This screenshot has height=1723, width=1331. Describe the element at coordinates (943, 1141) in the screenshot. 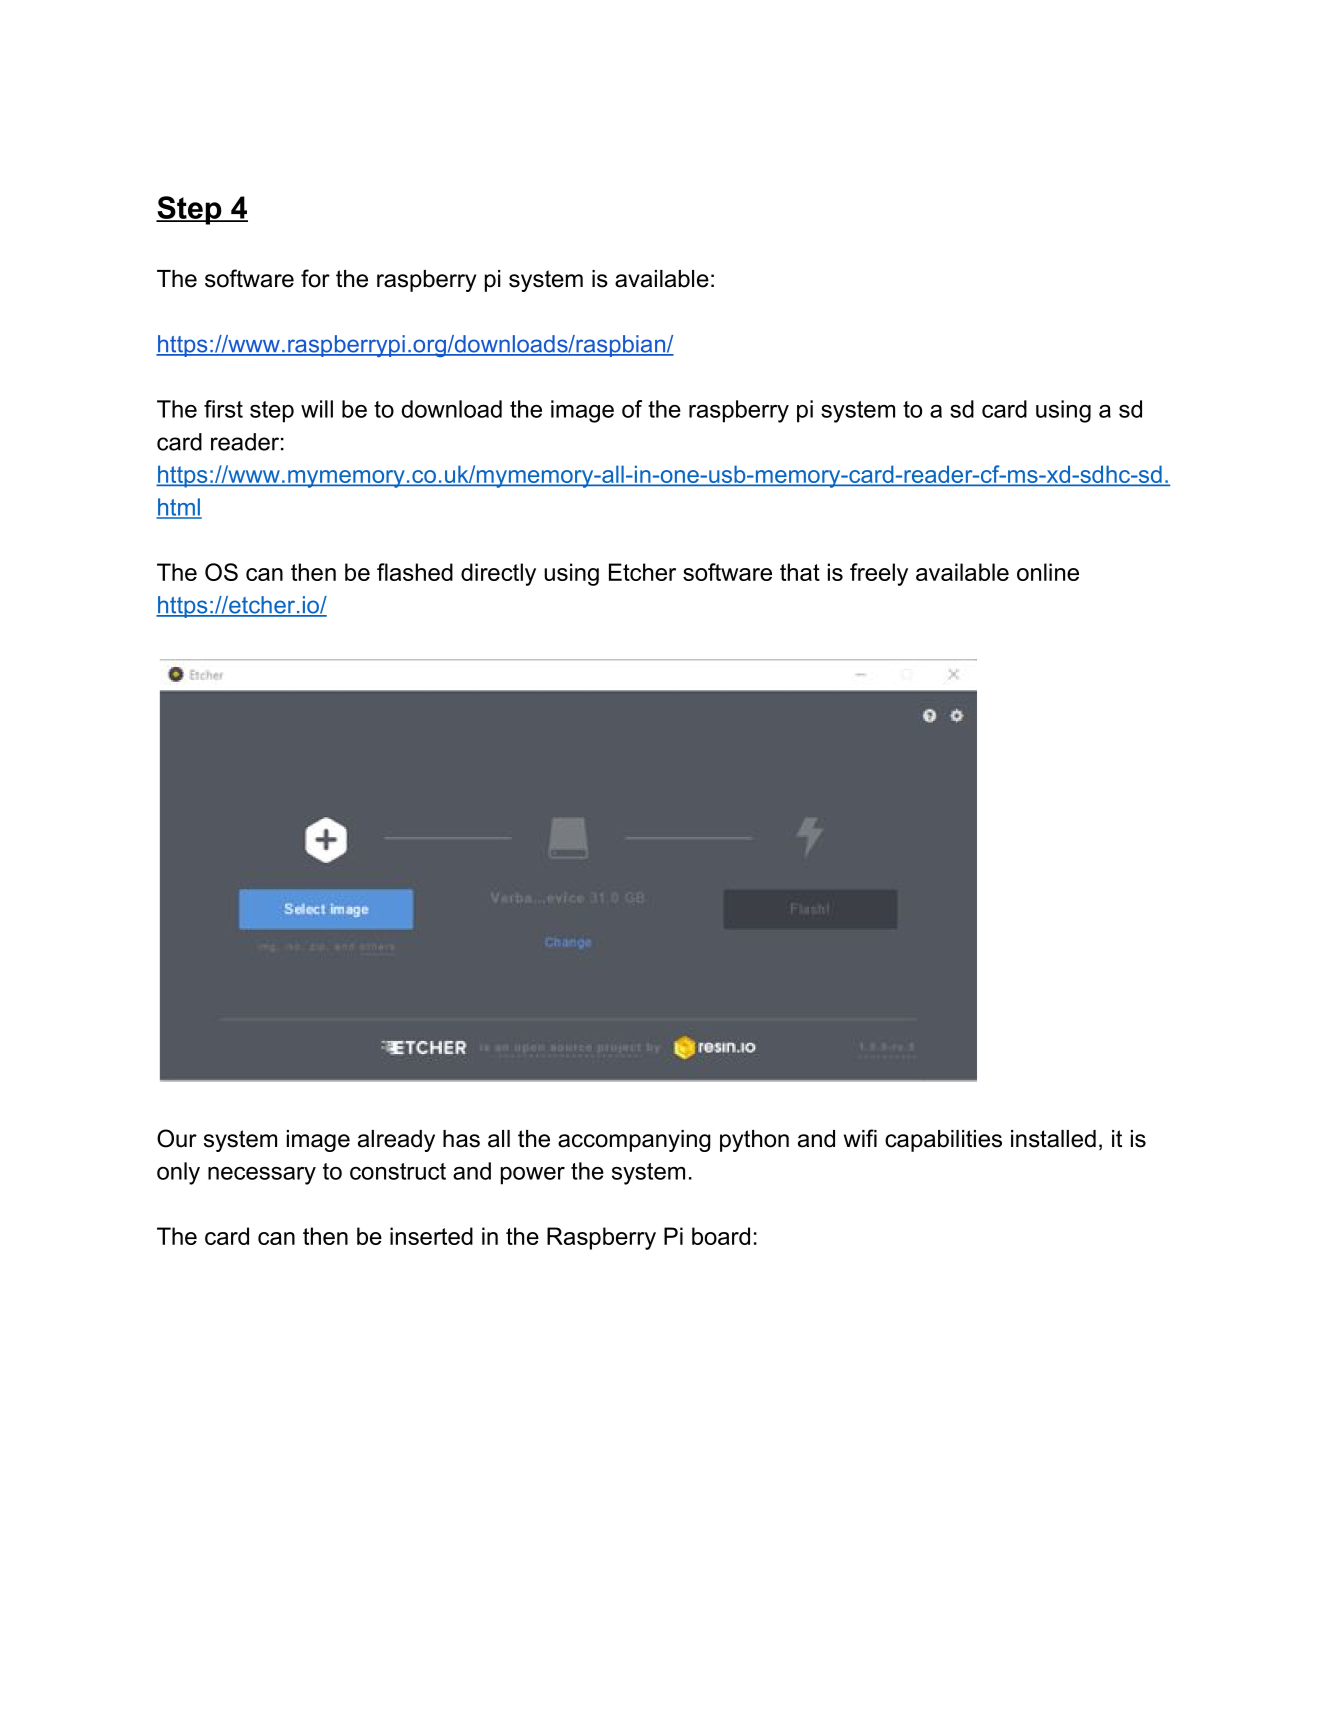

I see `capabilities` at that location.
